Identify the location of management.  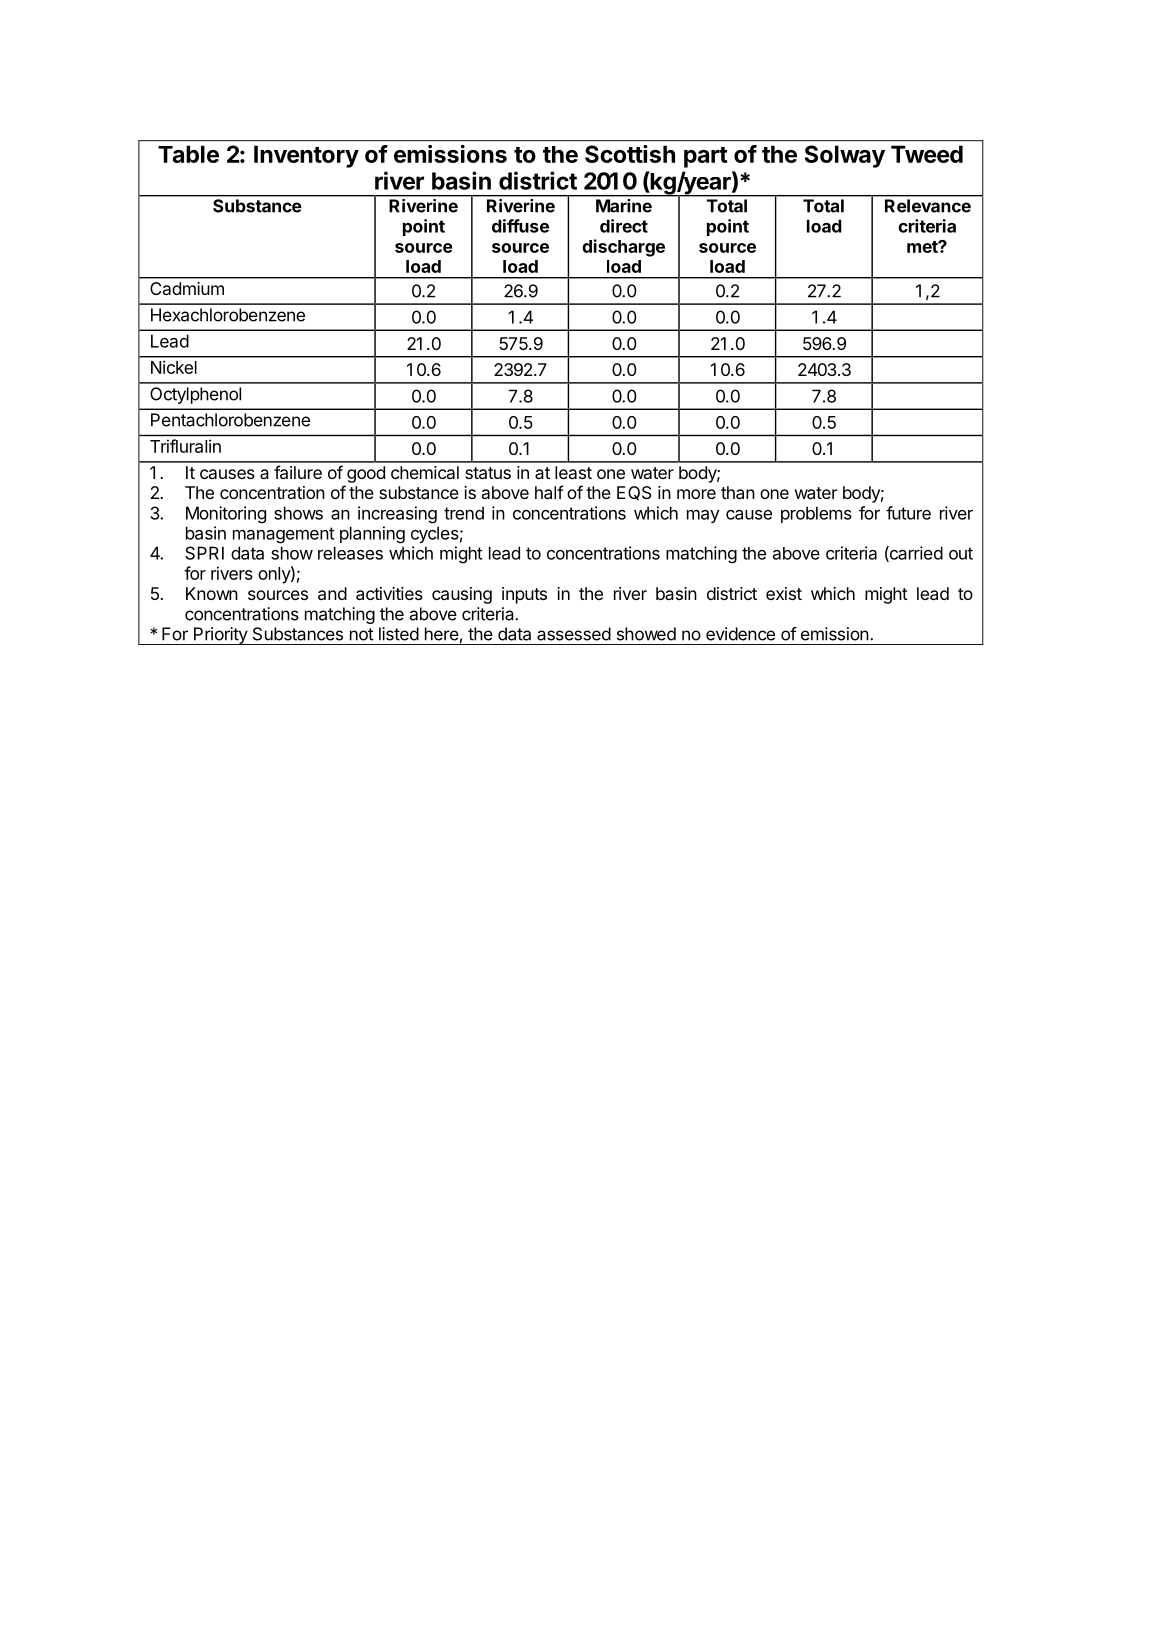
(283, 535).
